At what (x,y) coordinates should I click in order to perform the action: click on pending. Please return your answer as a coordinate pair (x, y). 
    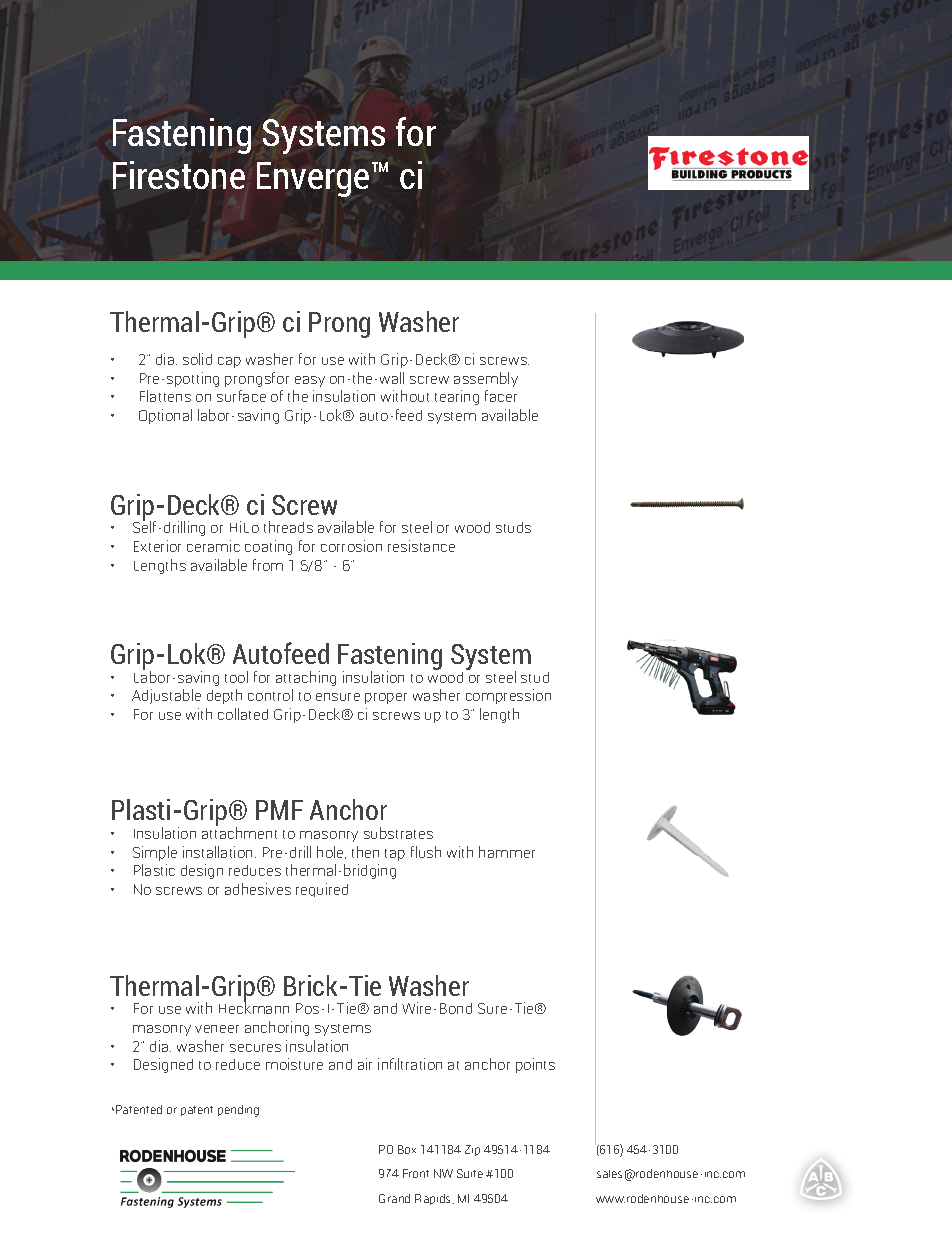
    Looking at the image, I should click on (238, 1111).
